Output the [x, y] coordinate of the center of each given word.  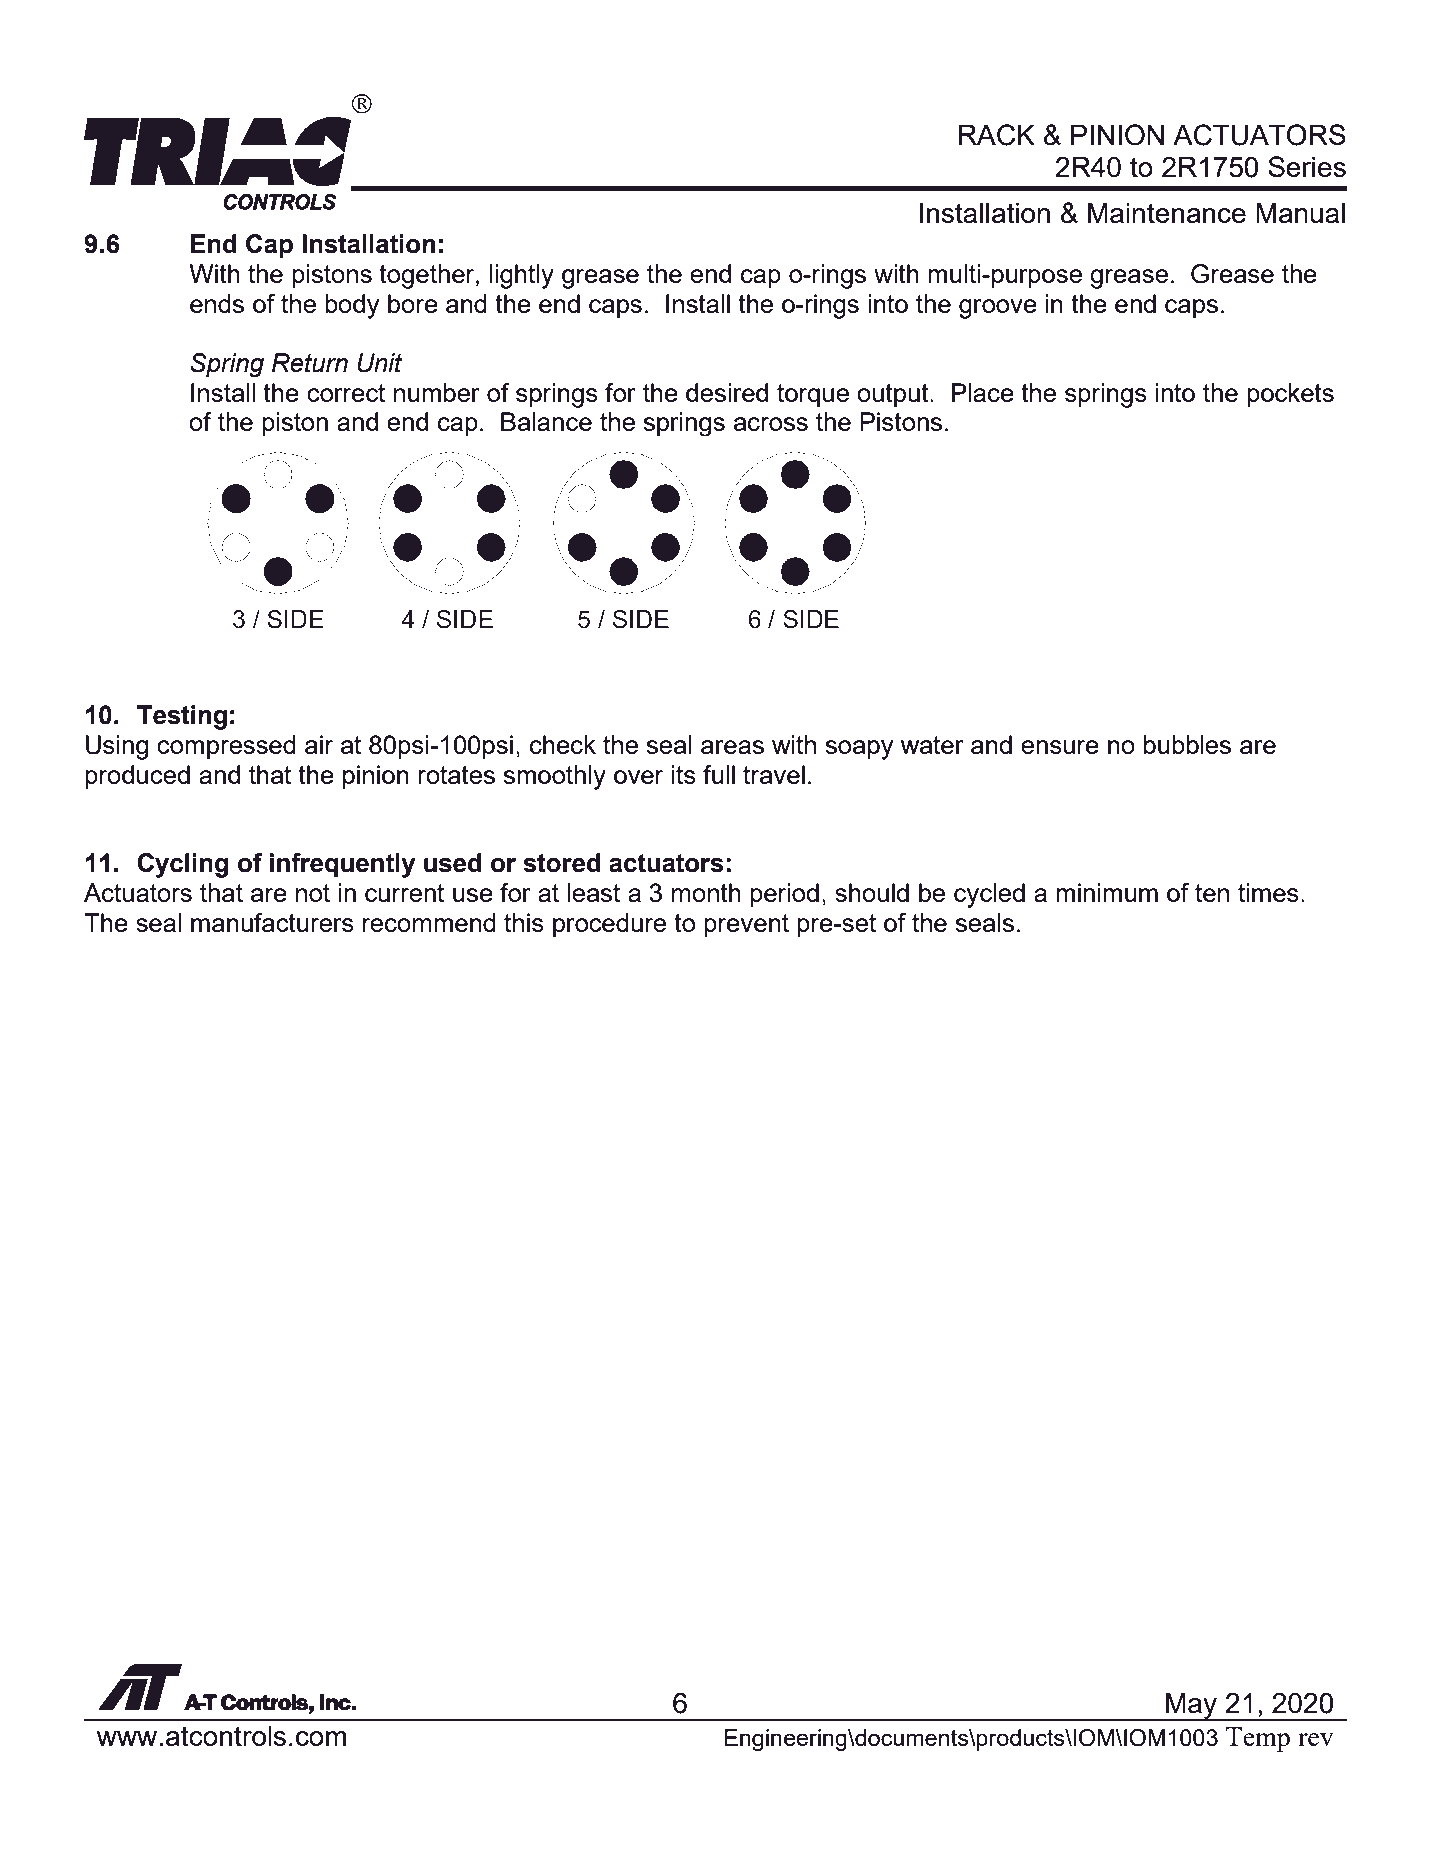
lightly [522, 276]
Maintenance [1167, 212]
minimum [1107, 892]
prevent [746, 926]
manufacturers [272, 922]
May [1191, 1706]
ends [217, 303]
